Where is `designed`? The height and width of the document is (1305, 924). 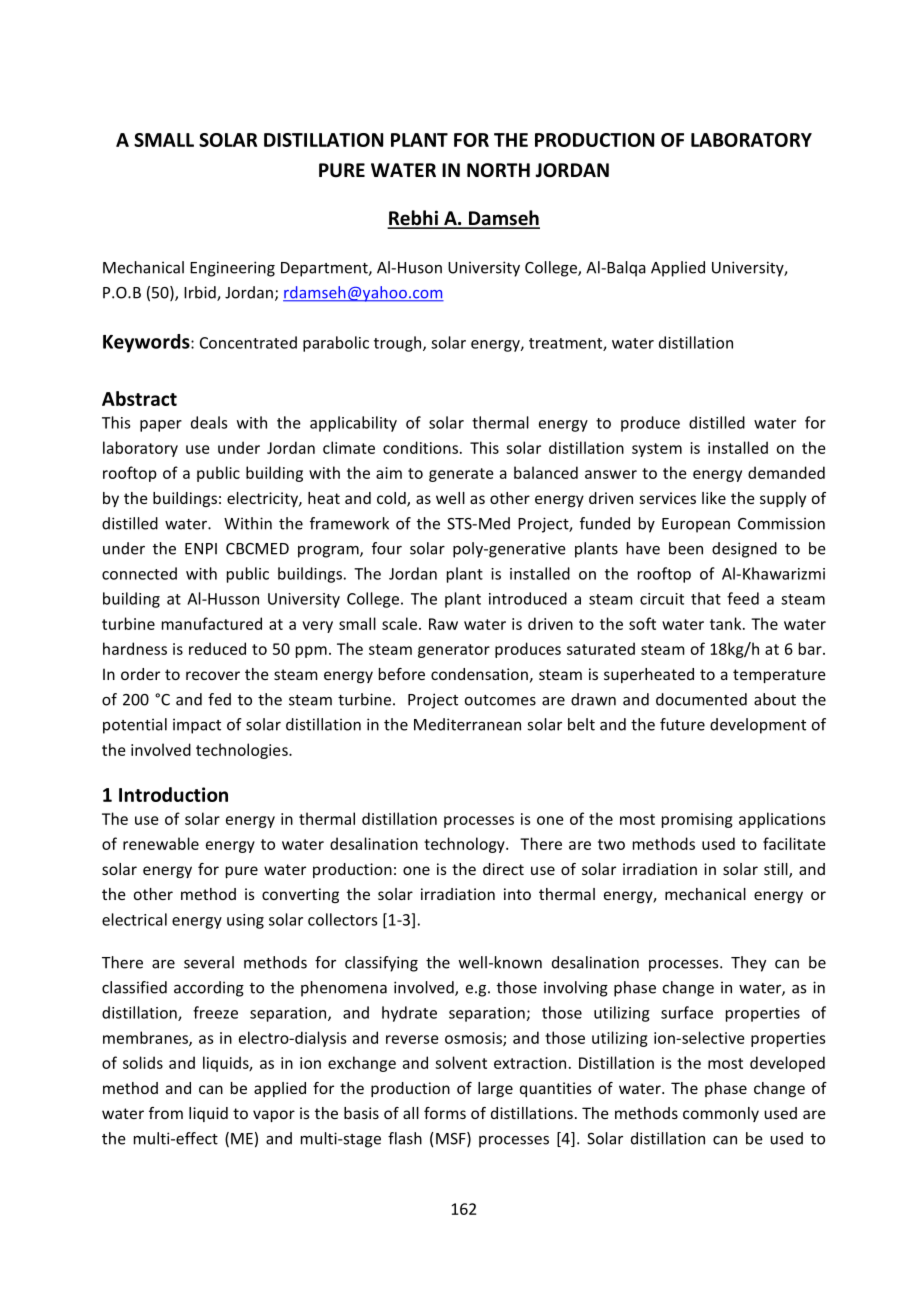 designed is located at coordinates (744, 550).
